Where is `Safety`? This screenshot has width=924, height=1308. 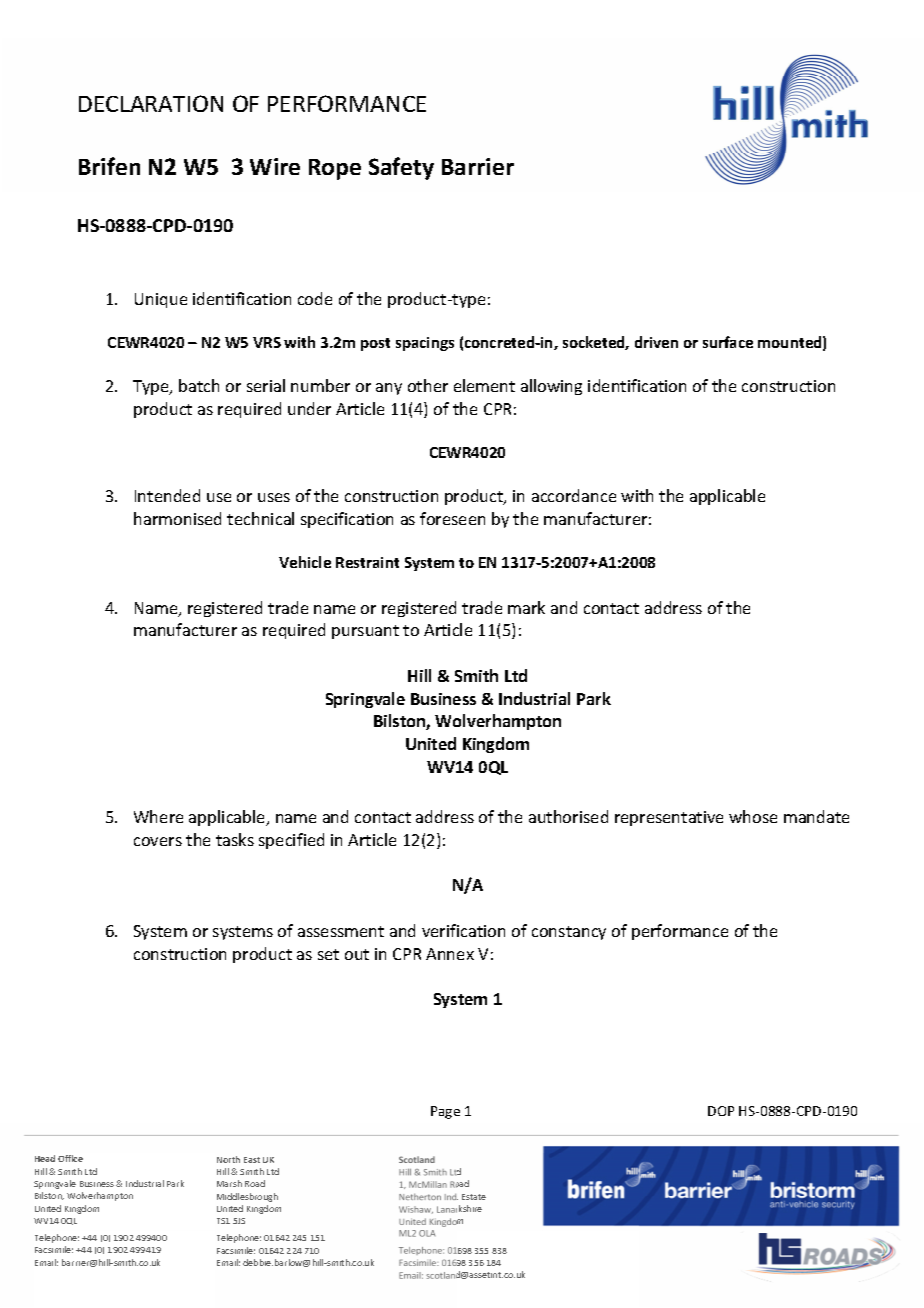
Safety is located at coordinates (401, 168).
